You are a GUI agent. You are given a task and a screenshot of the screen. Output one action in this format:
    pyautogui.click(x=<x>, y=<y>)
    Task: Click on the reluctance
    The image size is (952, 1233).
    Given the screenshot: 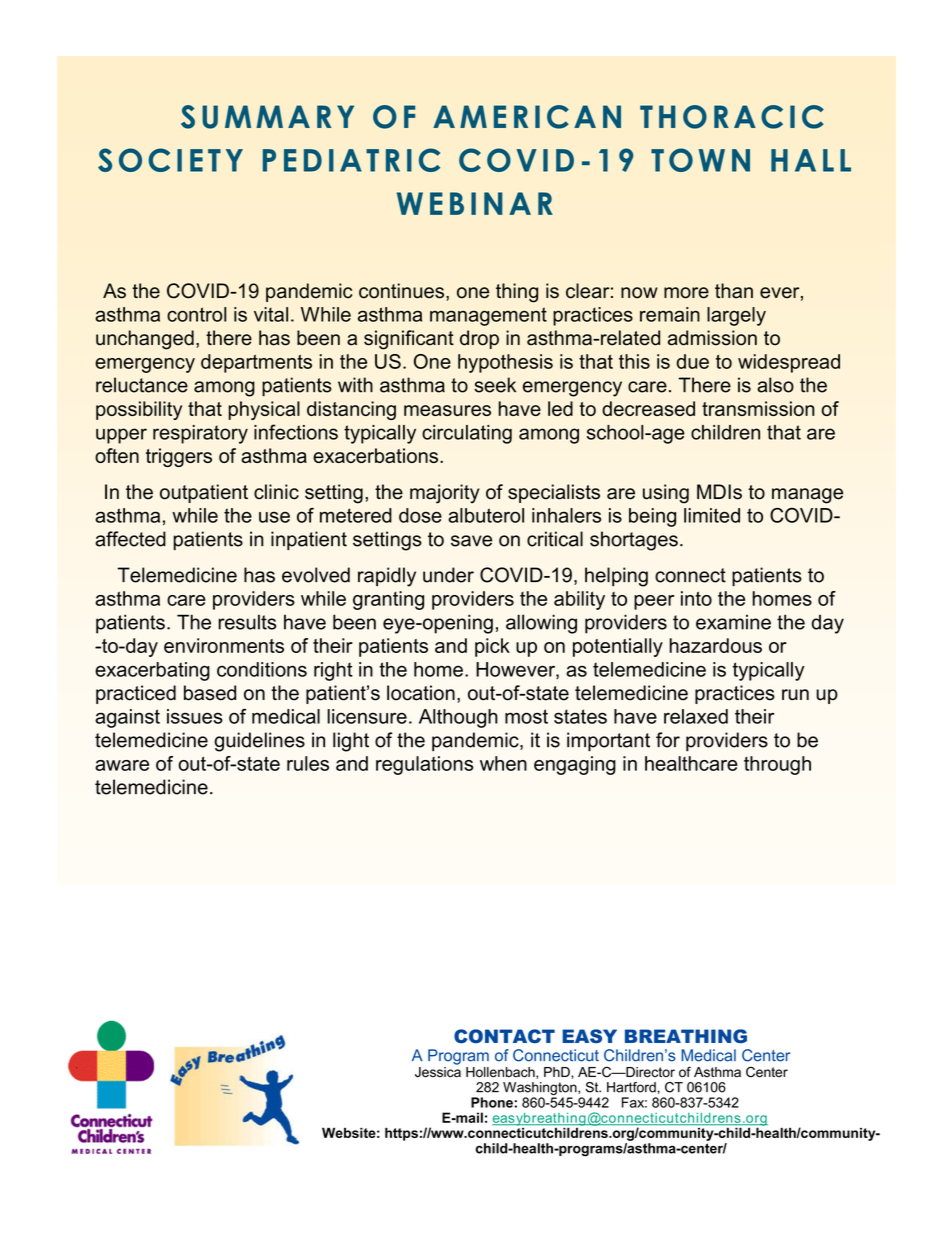 What is the action you would take?
    pyautogui.click(x=142, y=385)
